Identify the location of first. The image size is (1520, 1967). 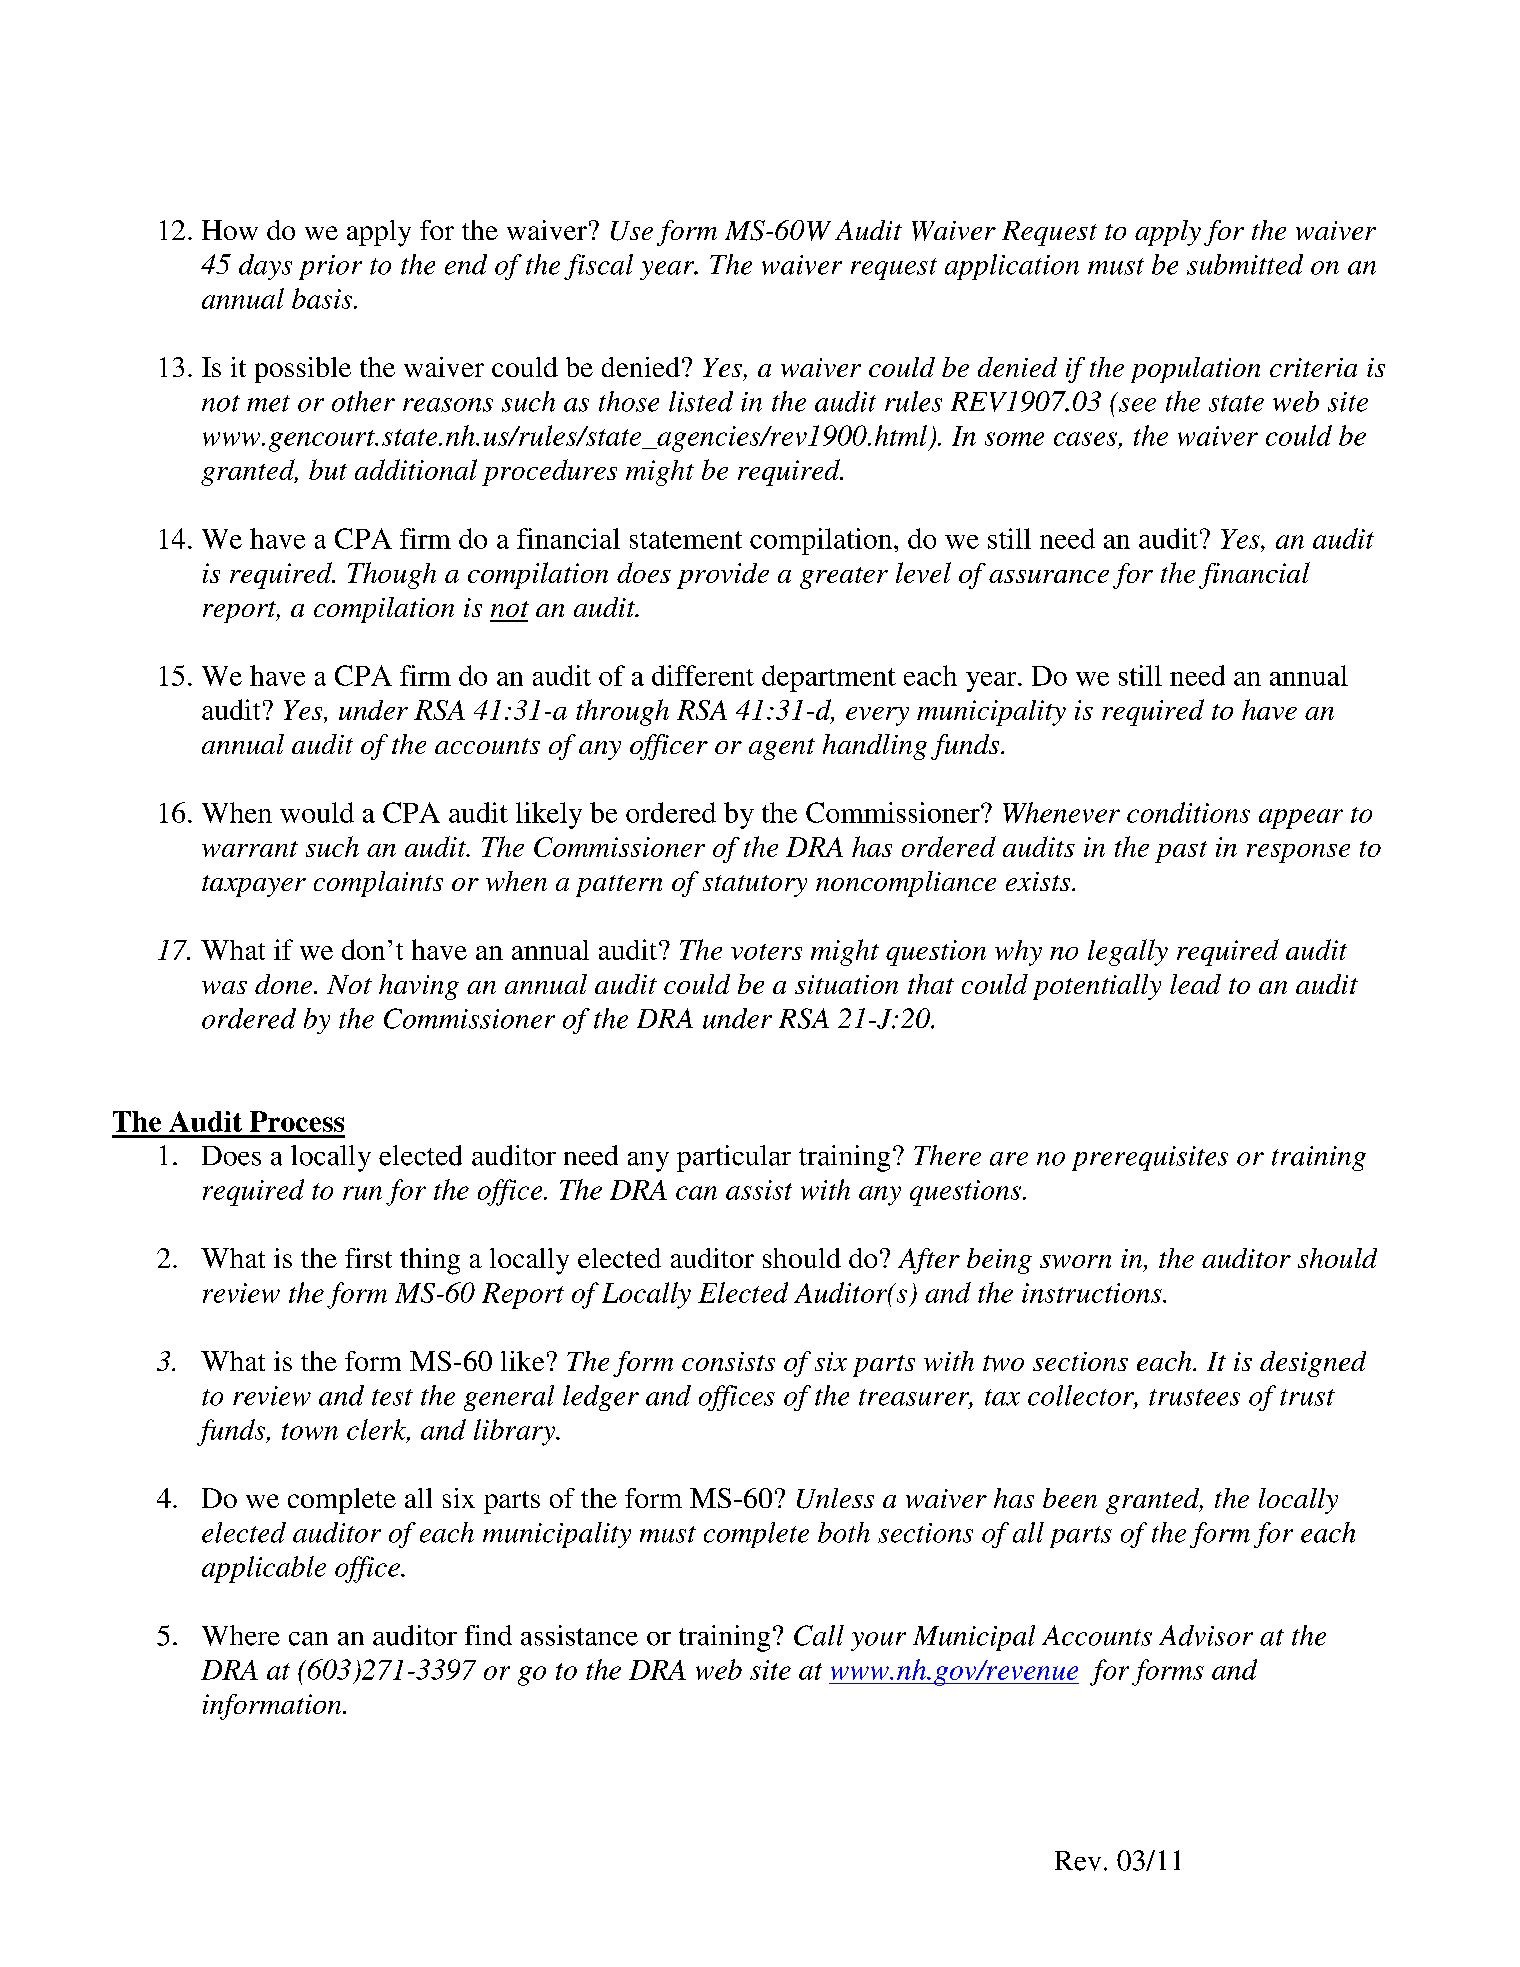
(368, 1258).
